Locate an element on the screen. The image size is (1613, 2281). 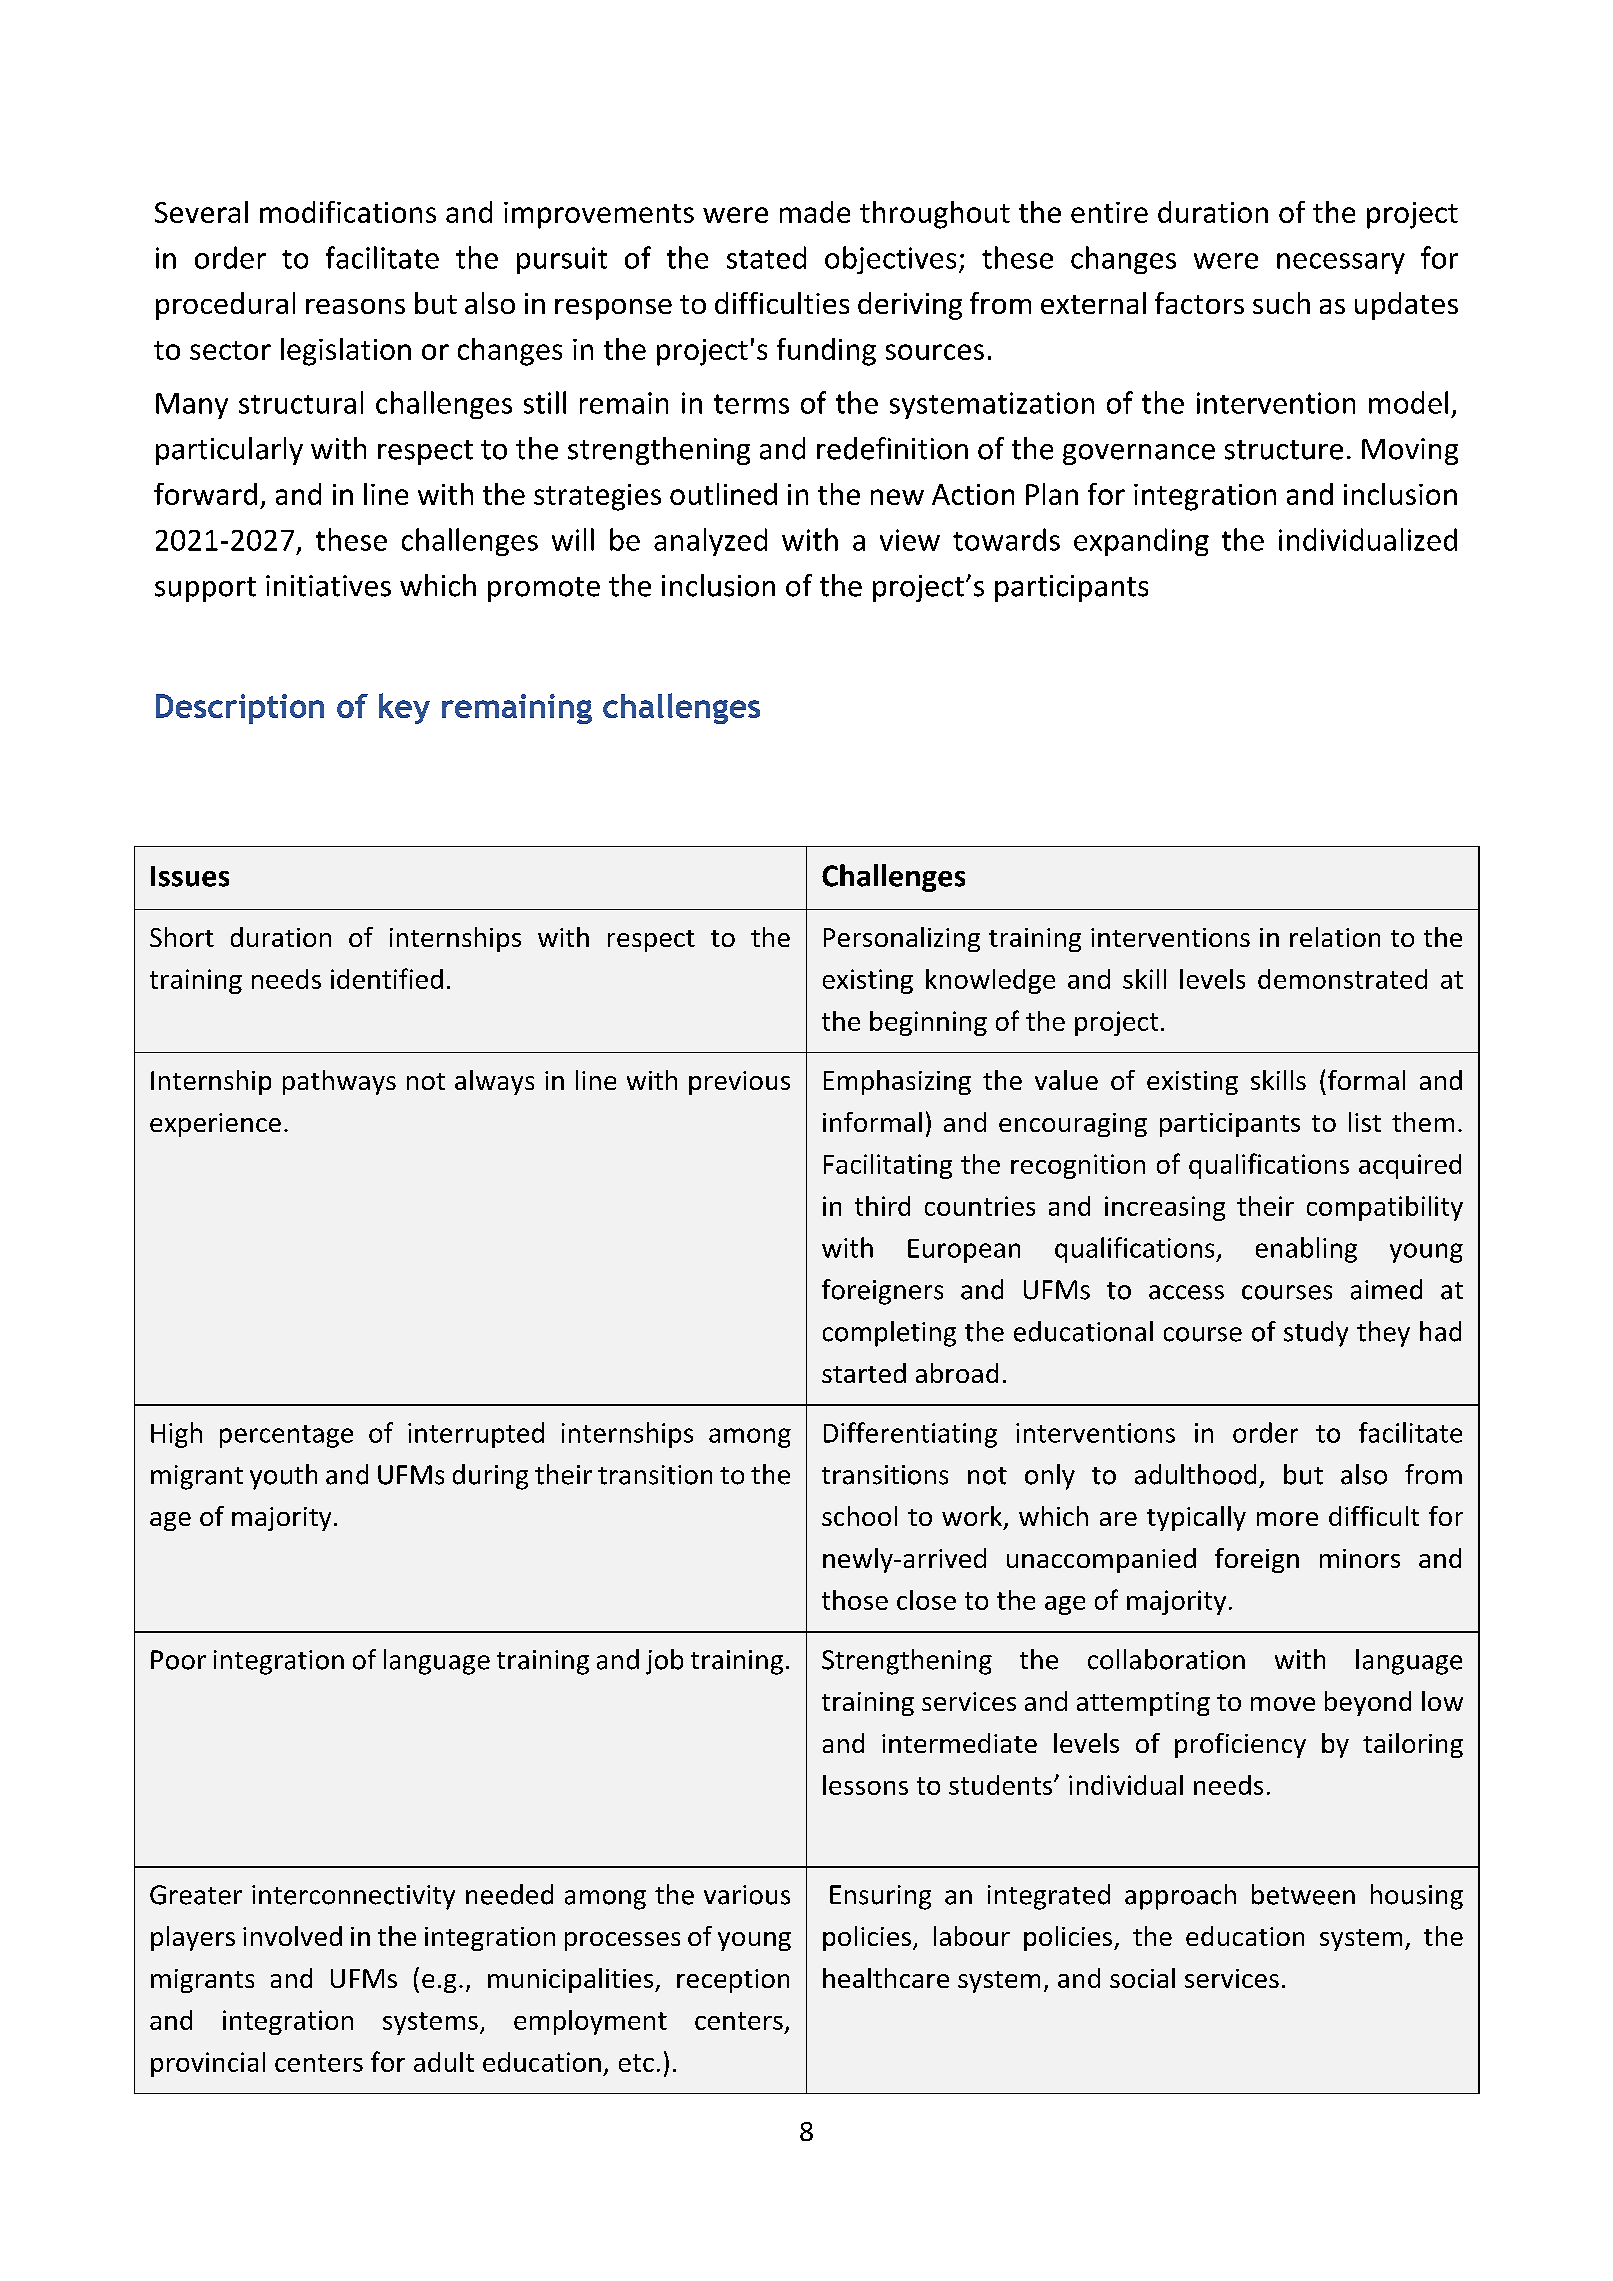
reasons is located at coordinates (355, 306).
